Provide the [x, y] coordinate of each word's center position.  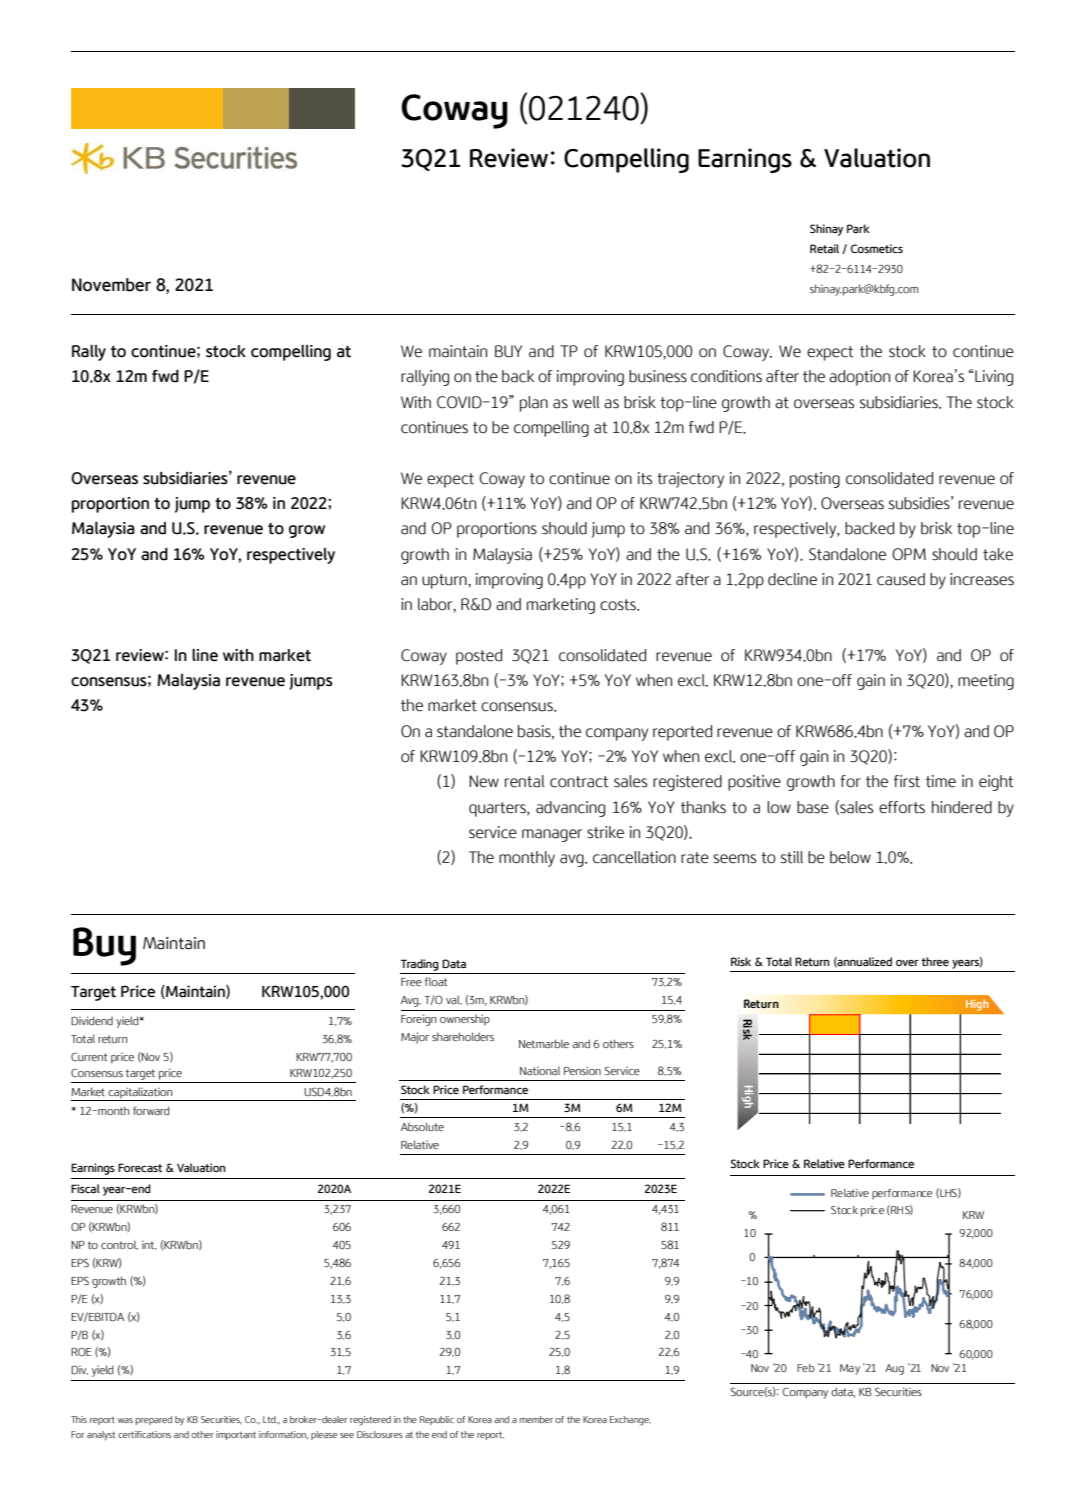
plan [534, 404]
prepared [154, 1420]
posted [479, 657]
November [111, 285]
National [540, 1070]
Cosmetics [877, 248]
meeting [986, 682]
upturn [445, 581]
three [935, 961]
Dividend [92, 1020]
